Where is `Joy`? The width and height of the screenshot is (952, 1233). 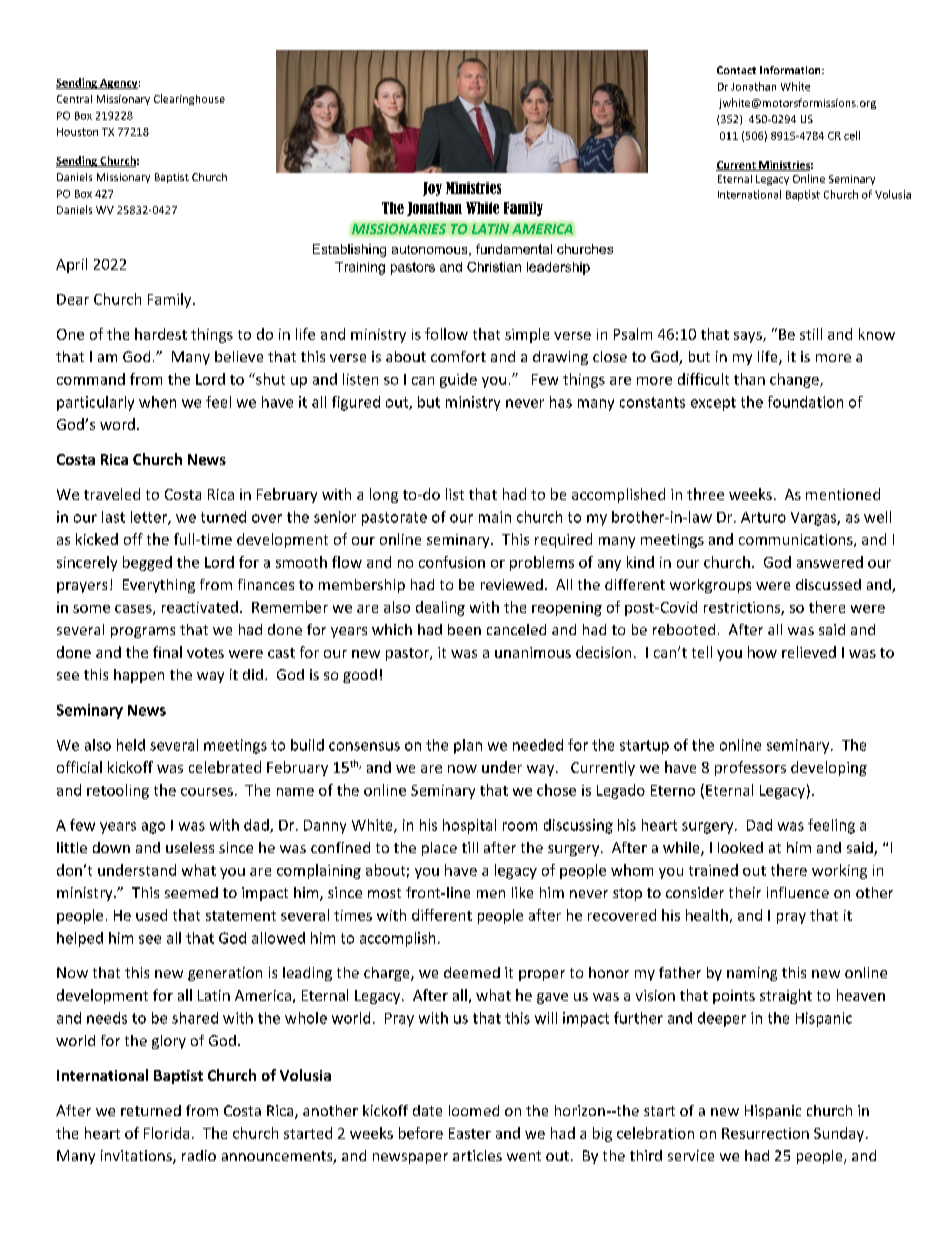
Joy is located at coordinates (432, 189).
